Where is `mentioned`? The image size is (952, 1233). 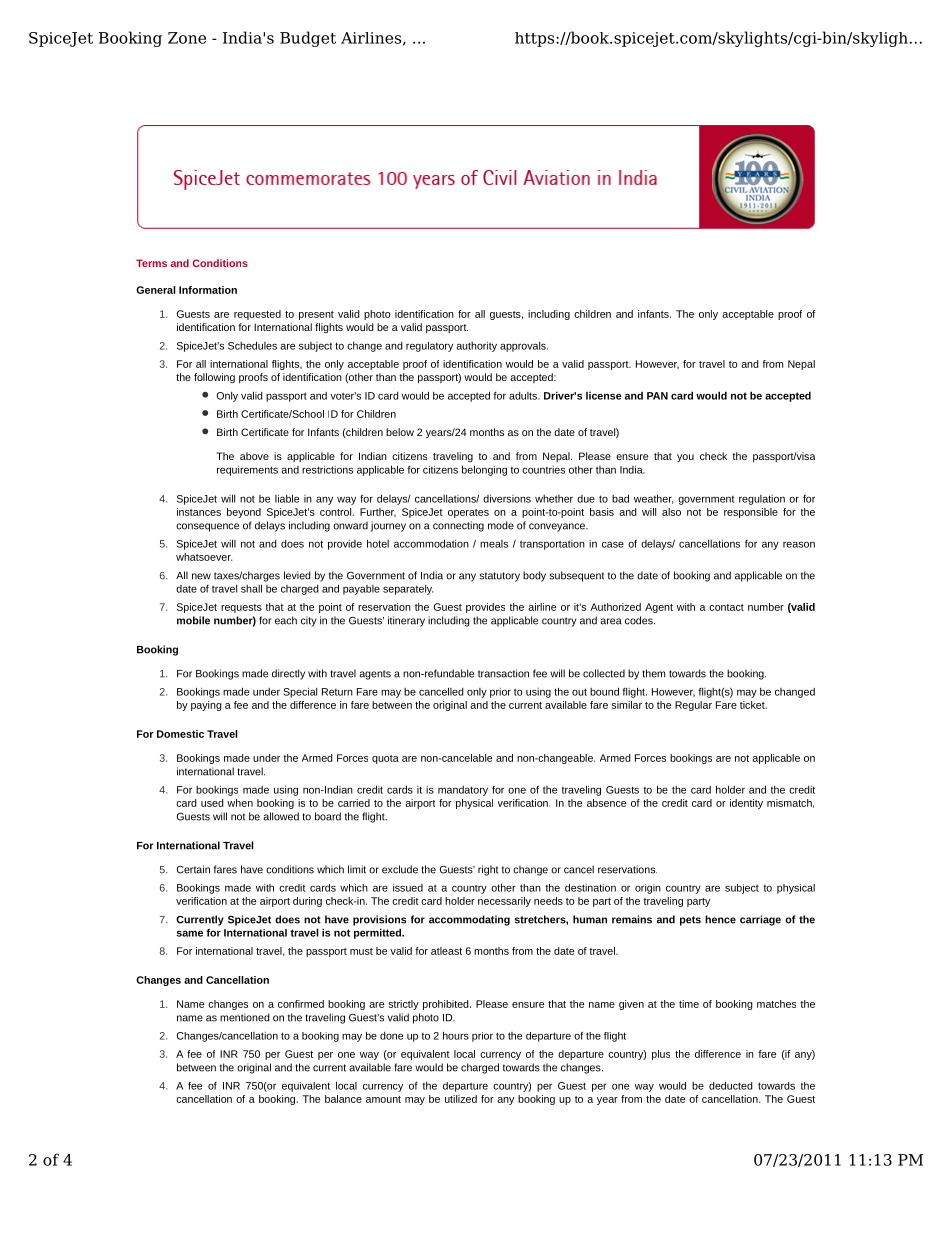
mentioned is located at coordinates (245, 1017).
